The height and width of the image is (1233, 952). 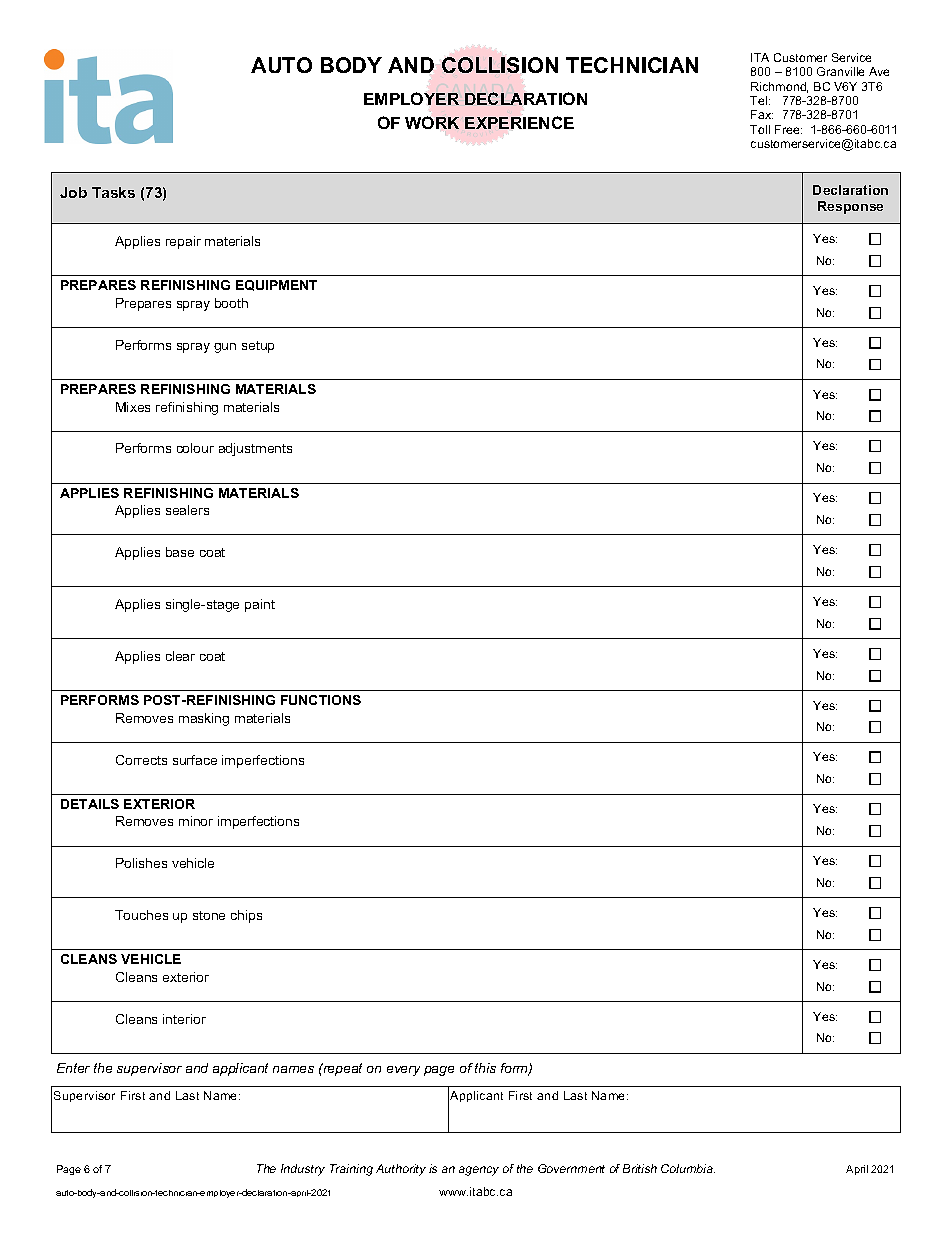 What do you see at coordinates (260, 605) in the image?
I see `paint` at bounding box center [260, 605].
